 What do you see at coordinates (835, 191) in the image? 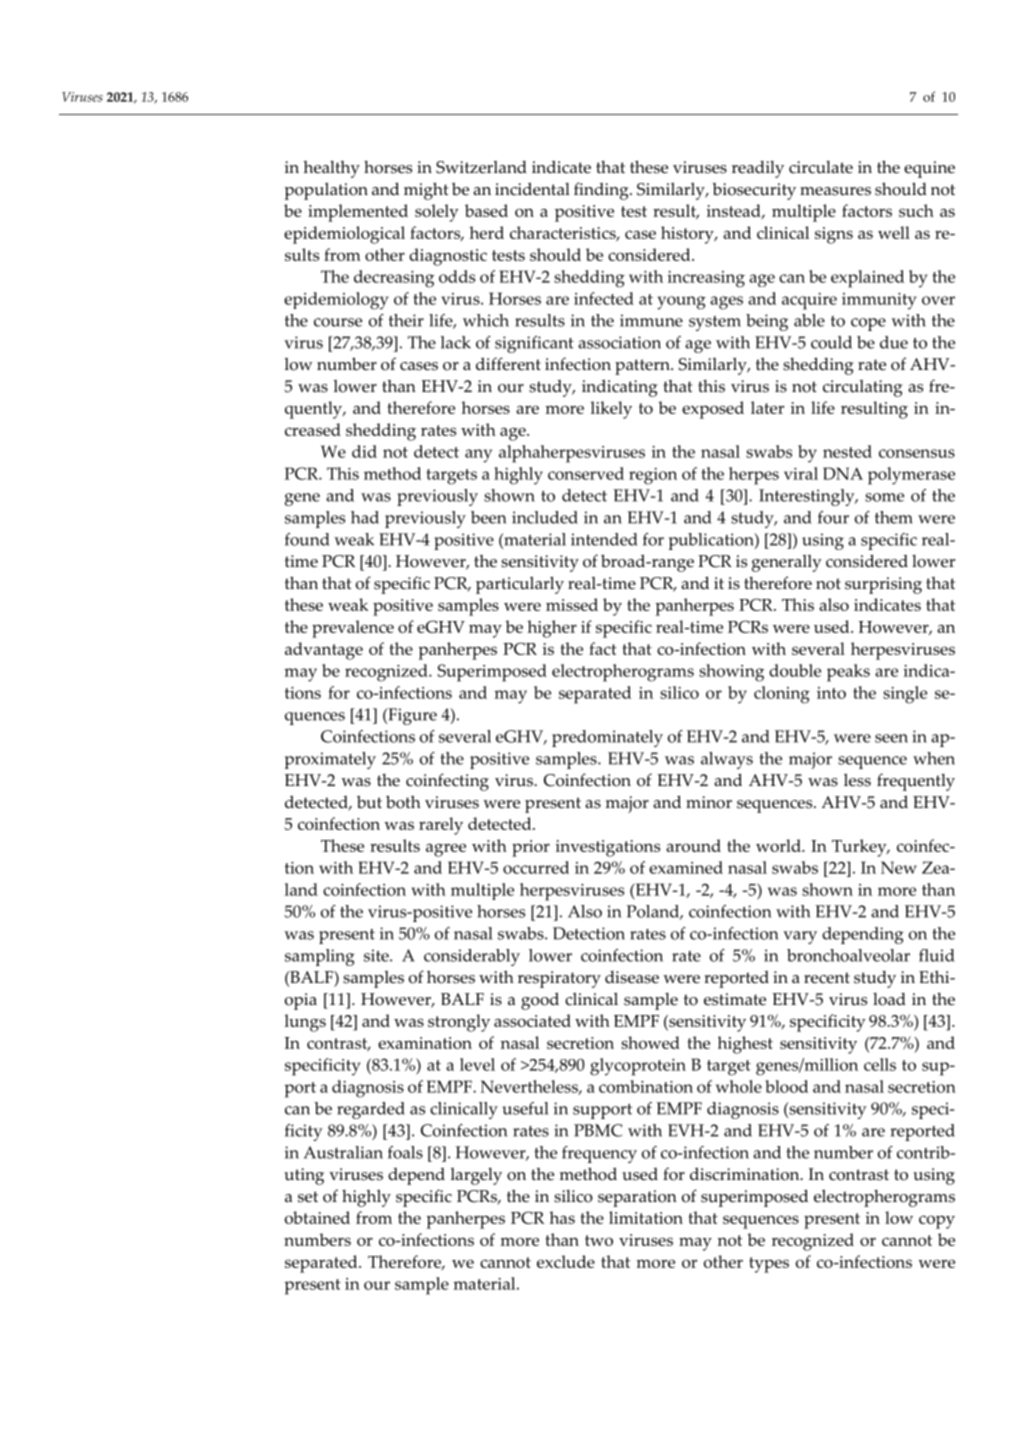
I see `measures` at bounding box center [835, 191].
